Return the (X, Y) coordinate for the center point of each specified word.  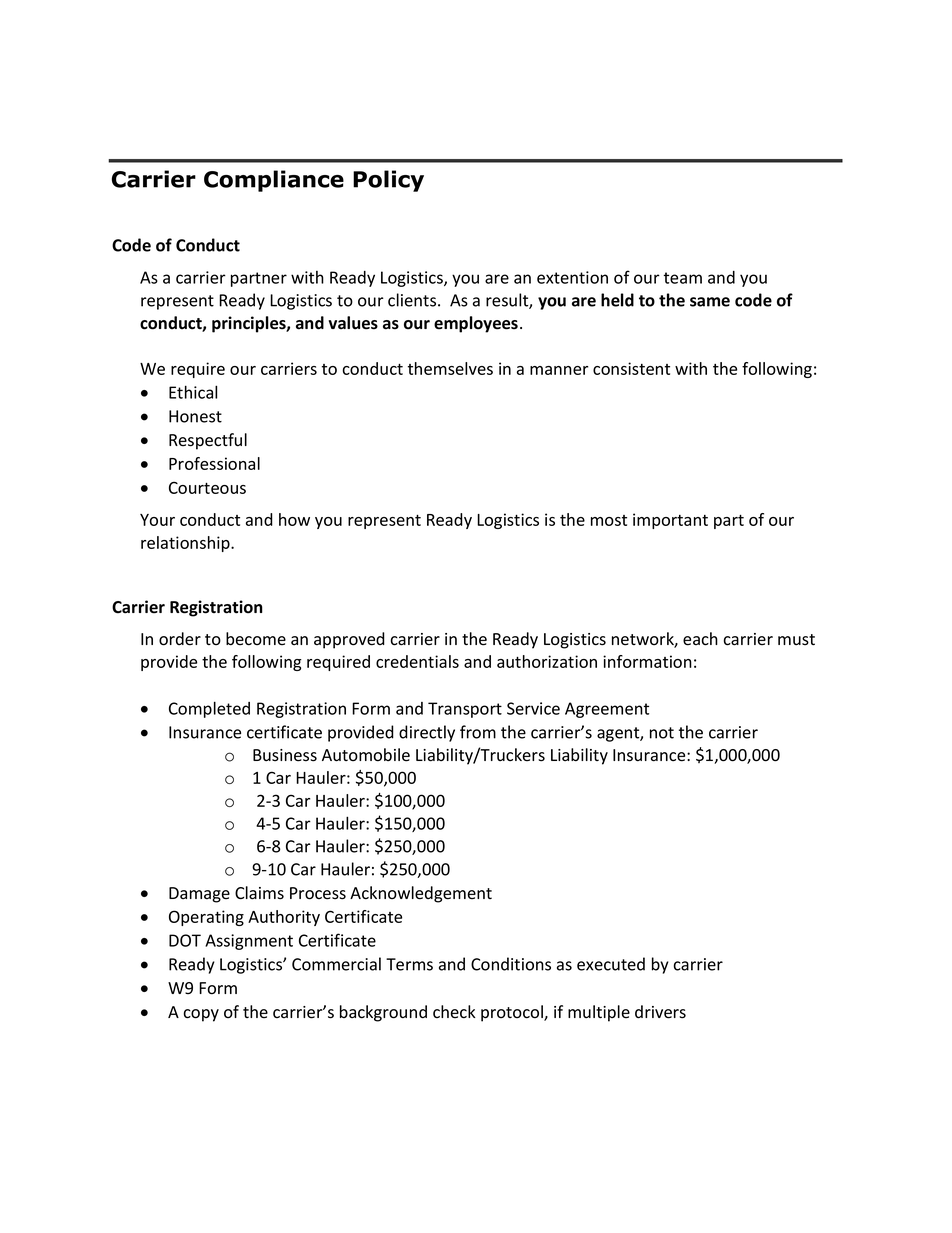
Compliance (274, 181)
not (662, 733)
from (478, 732)
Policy (388, 181)
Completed (209, 709)
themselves (450, 368)
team (683, 278)
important (670, 521)
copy (201, 1015)
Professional (214, 463)
